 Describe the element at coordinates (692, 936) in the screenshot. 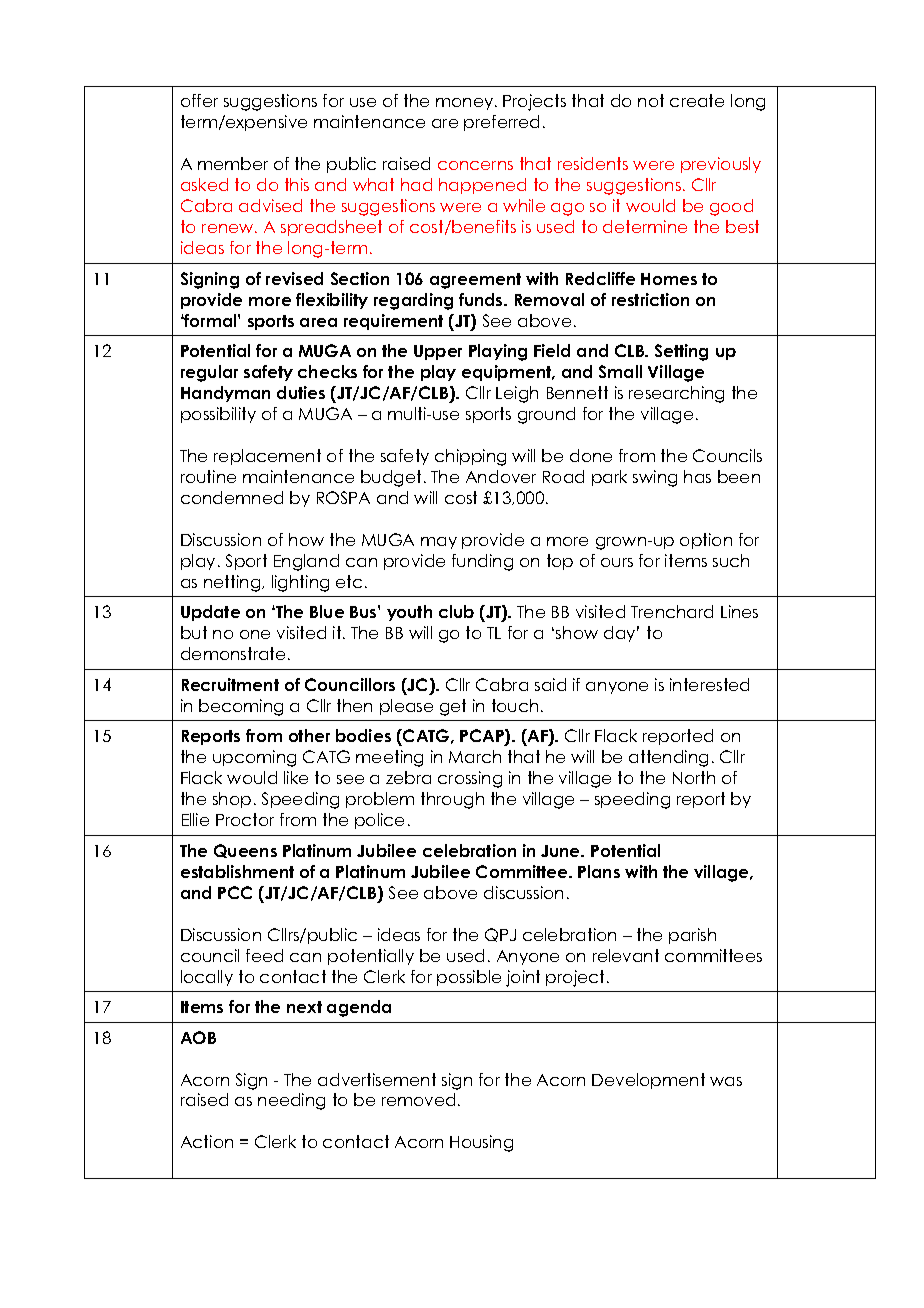

I see `parish` at that location.
